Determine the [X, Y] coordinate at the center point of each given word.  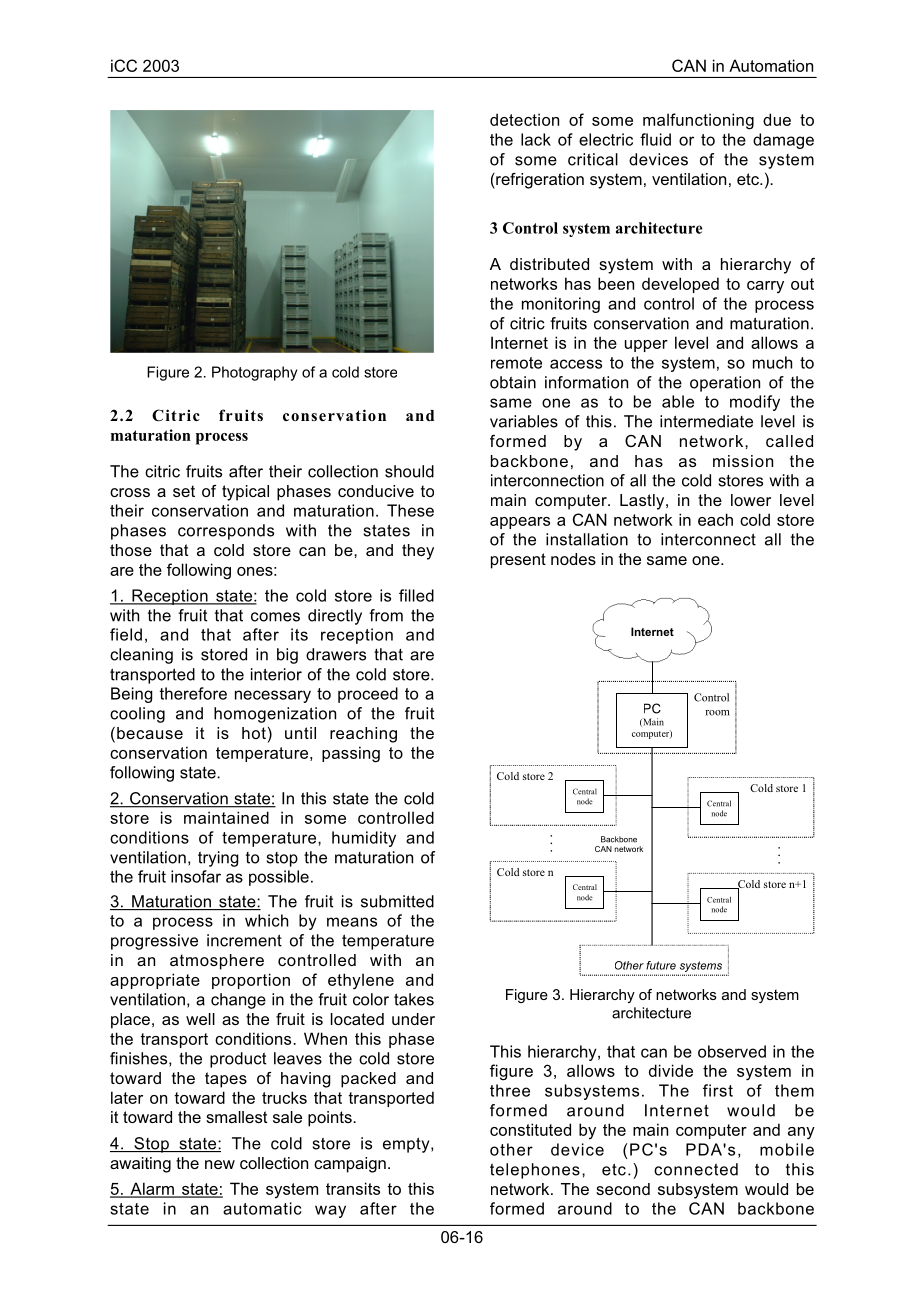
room [717, 713]
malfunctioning [698, 121]
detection [524, 119]
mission [743, 461]
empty [407, 1145]
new [220, 1164]
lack [536, 139]
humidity [364, 839]
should [409, 471]
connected [696, 1169]
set [184, 491]
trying [218, 859]
